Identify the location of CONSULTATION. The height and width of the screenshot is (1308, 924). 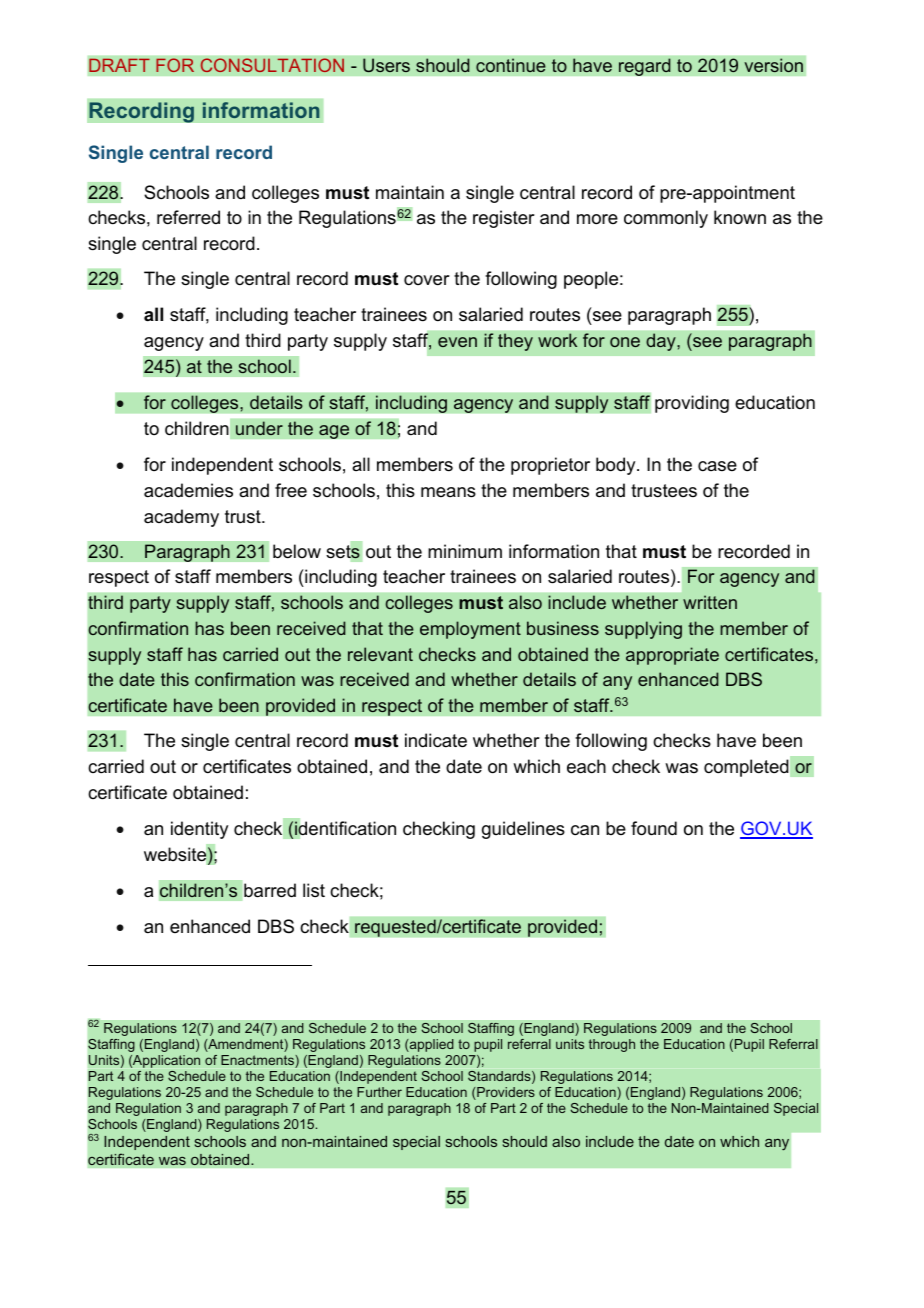
(272, 65).
